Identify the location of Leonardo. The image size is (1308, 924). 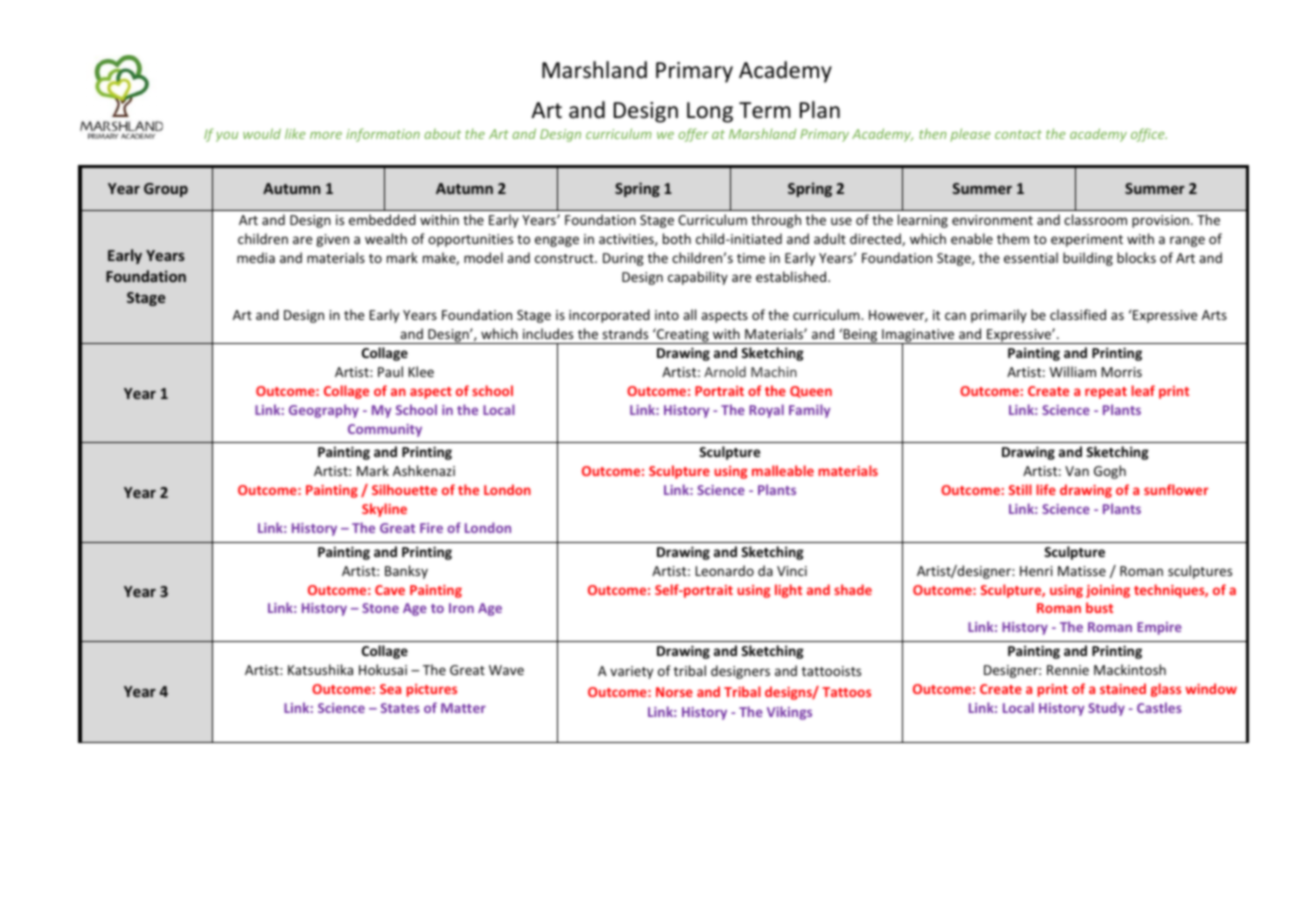
(725, 570).
